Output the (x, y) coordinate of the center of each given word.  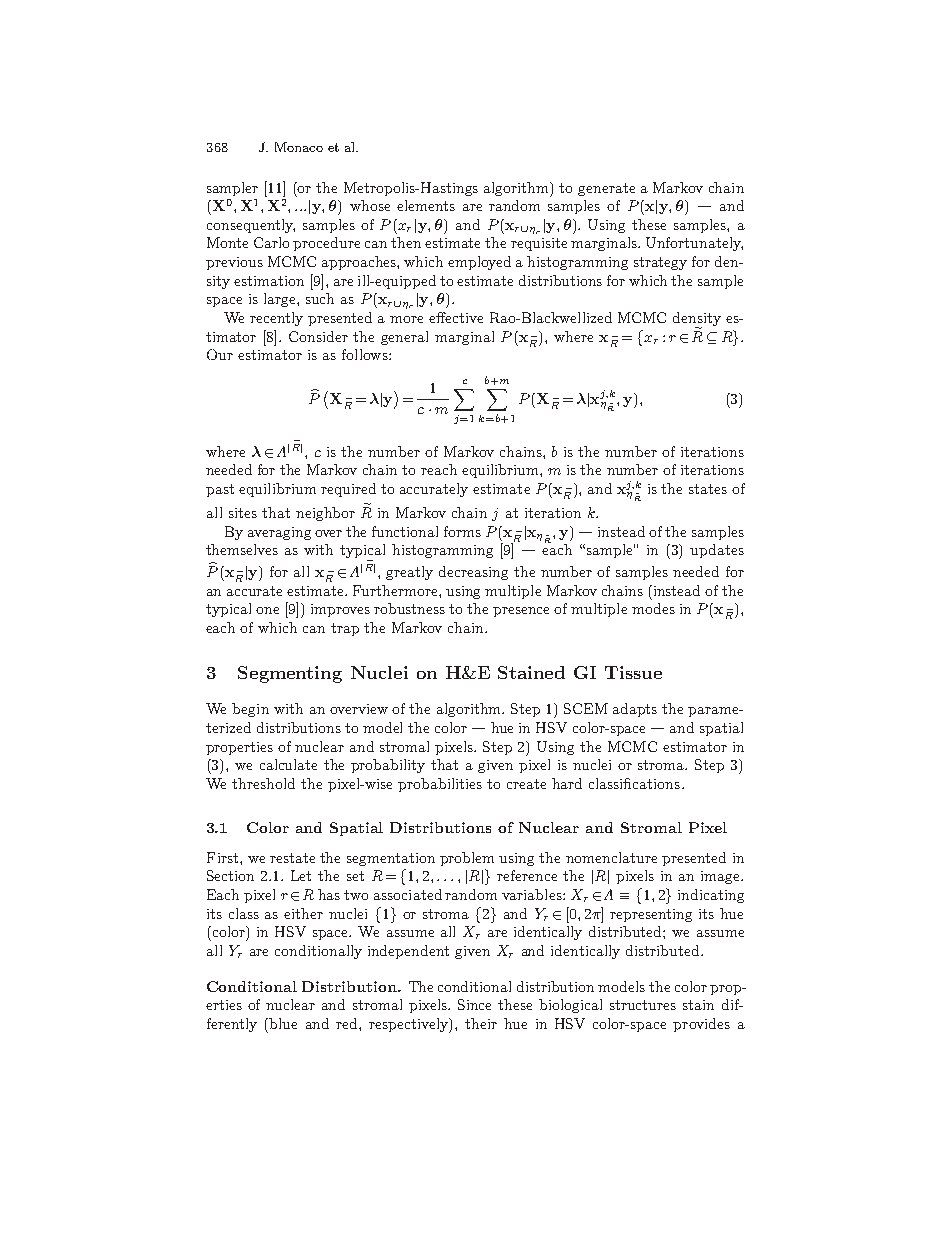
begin (250, 710)
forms (462, 531)
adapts (635, 710)
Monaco (299, 147)
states (708, 489)
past (220, 490)
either (303, 913)
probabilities (440, 785)
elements (426, 205)
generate (606, 189)
